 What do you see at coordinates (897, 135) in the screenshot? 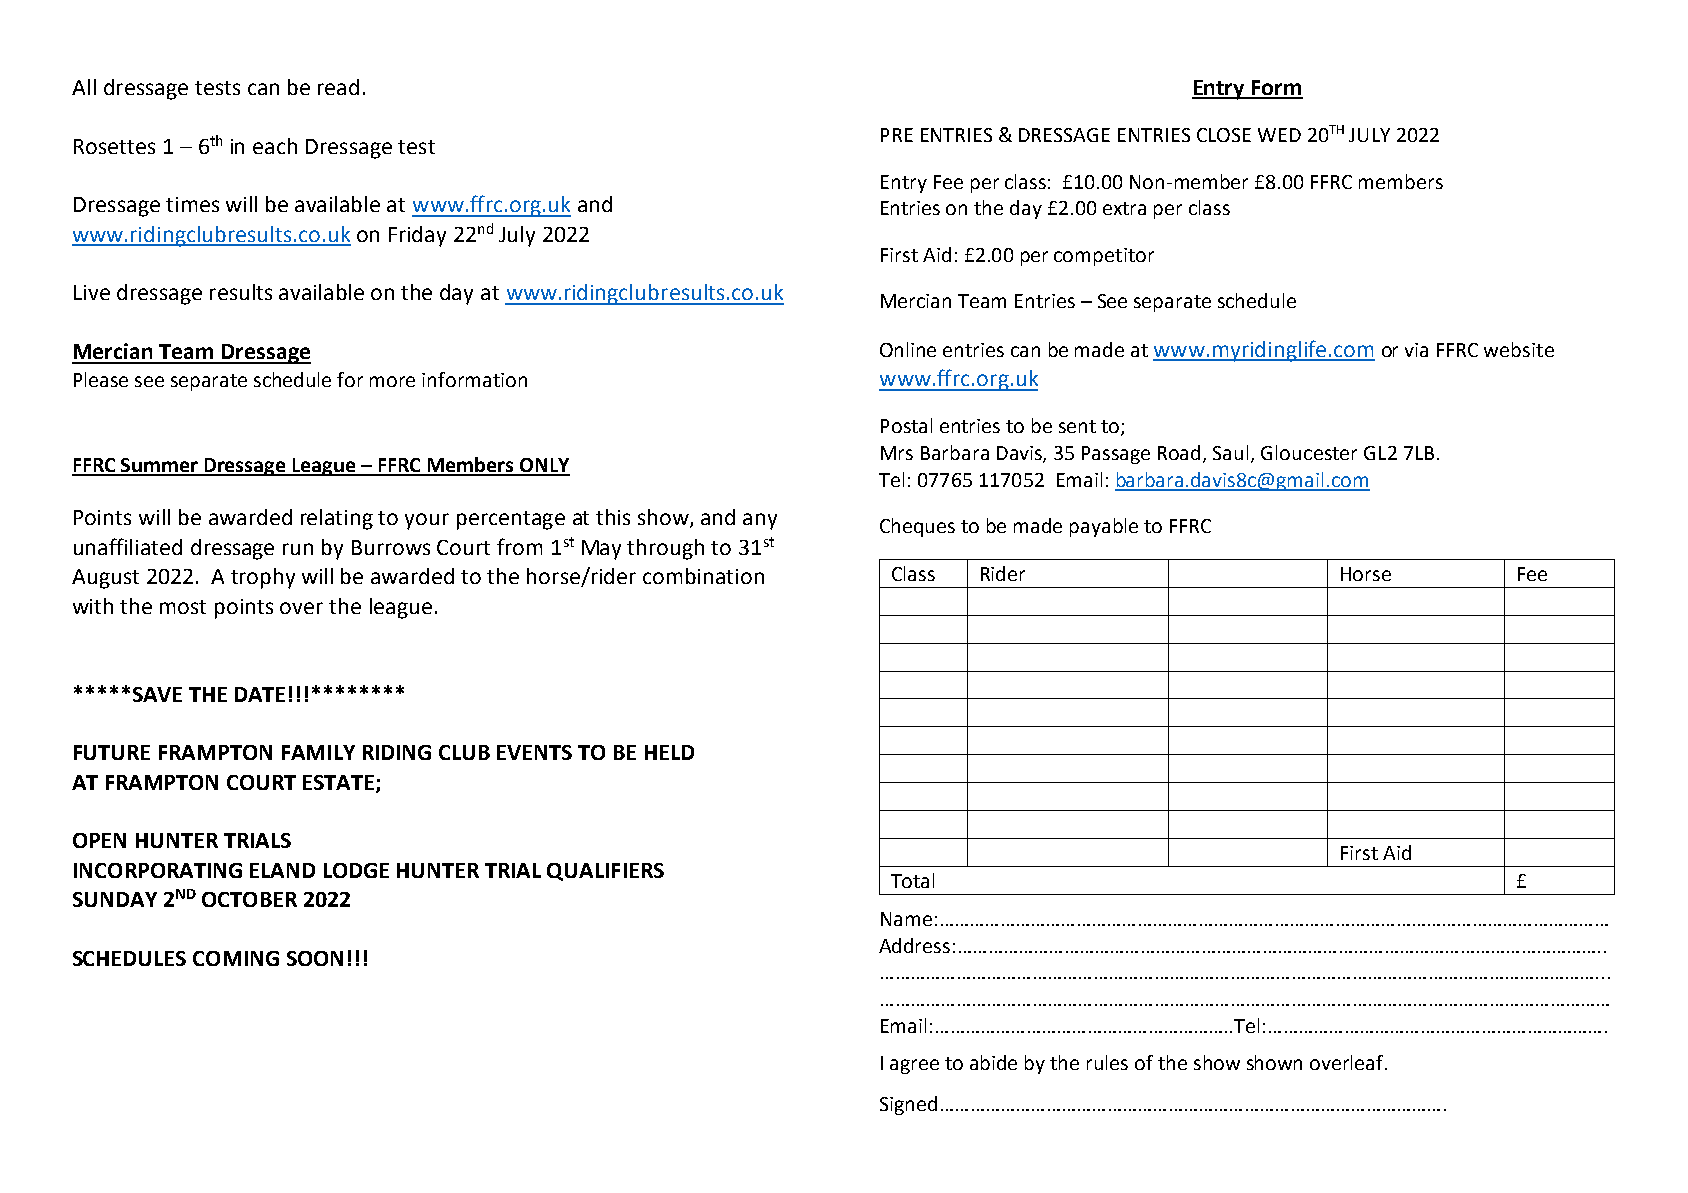
I see `PRE` at bounding box center [897, 135].
